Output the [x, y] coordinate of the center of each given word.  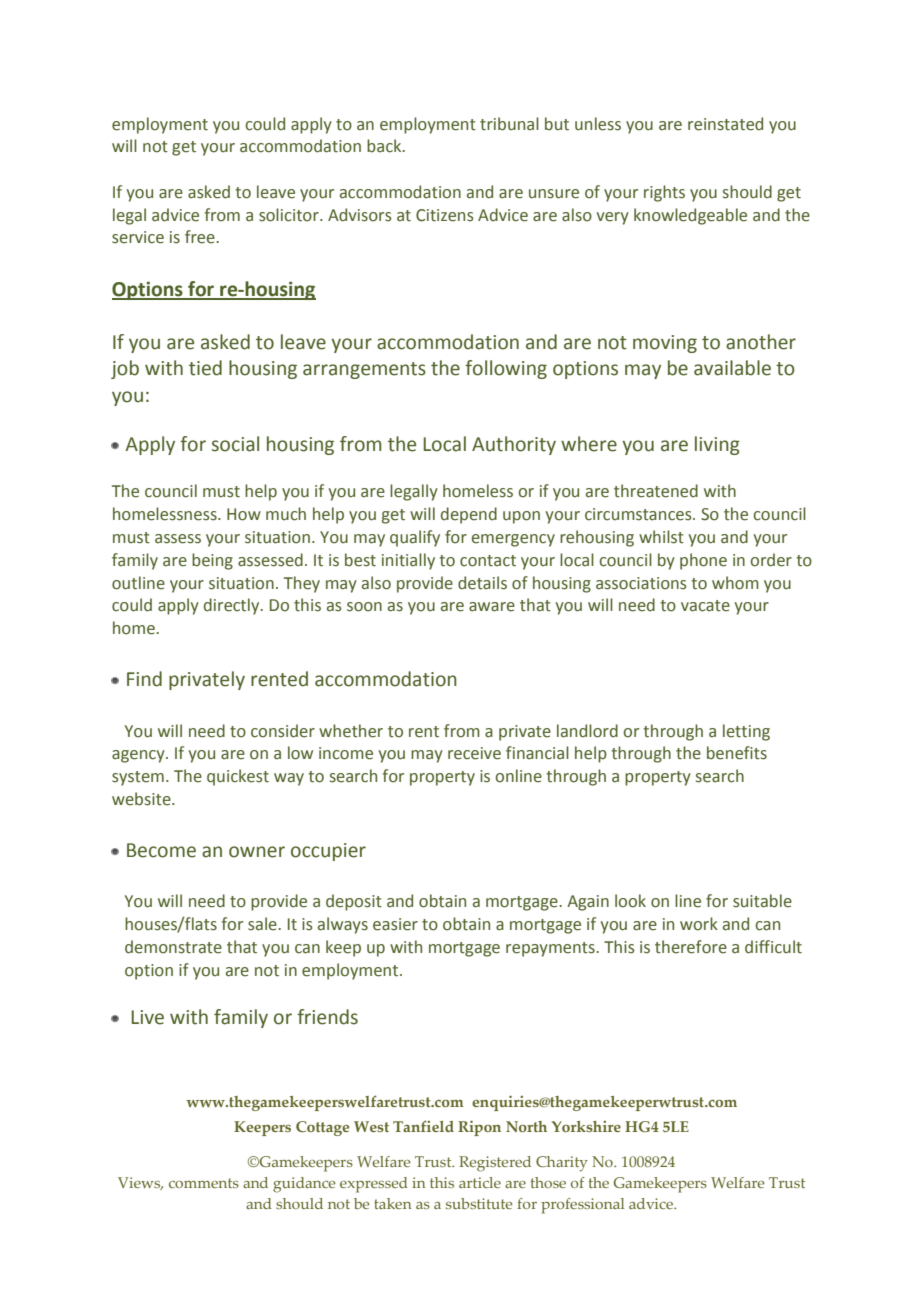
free [201, 237]
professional [582, 1206]
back [385, 146]
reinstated [725, 124]
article [480, 1182]
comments [204, 1183]
